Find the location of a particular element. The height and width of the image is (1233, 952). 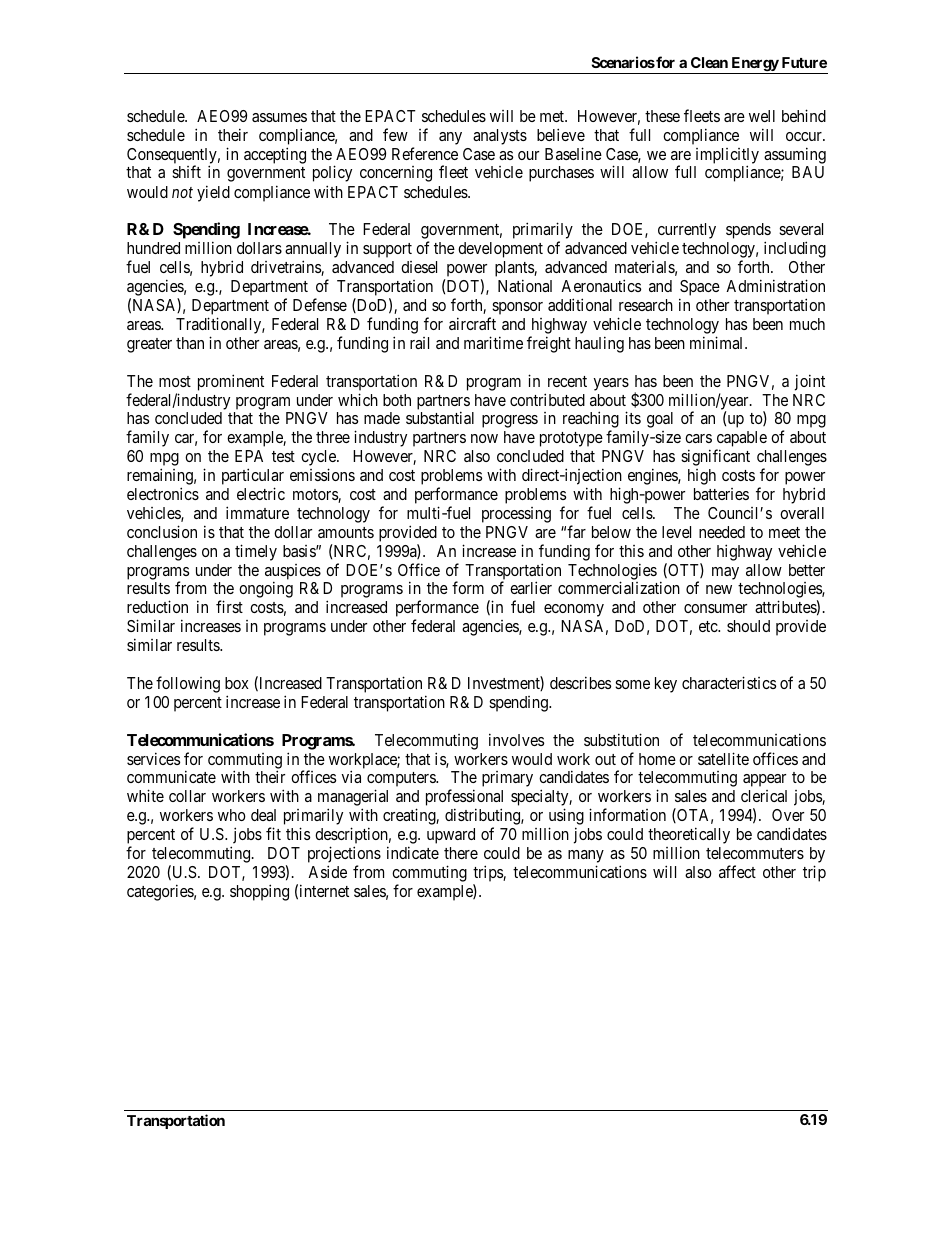

characteristics is located at coordinates (729, 682).
